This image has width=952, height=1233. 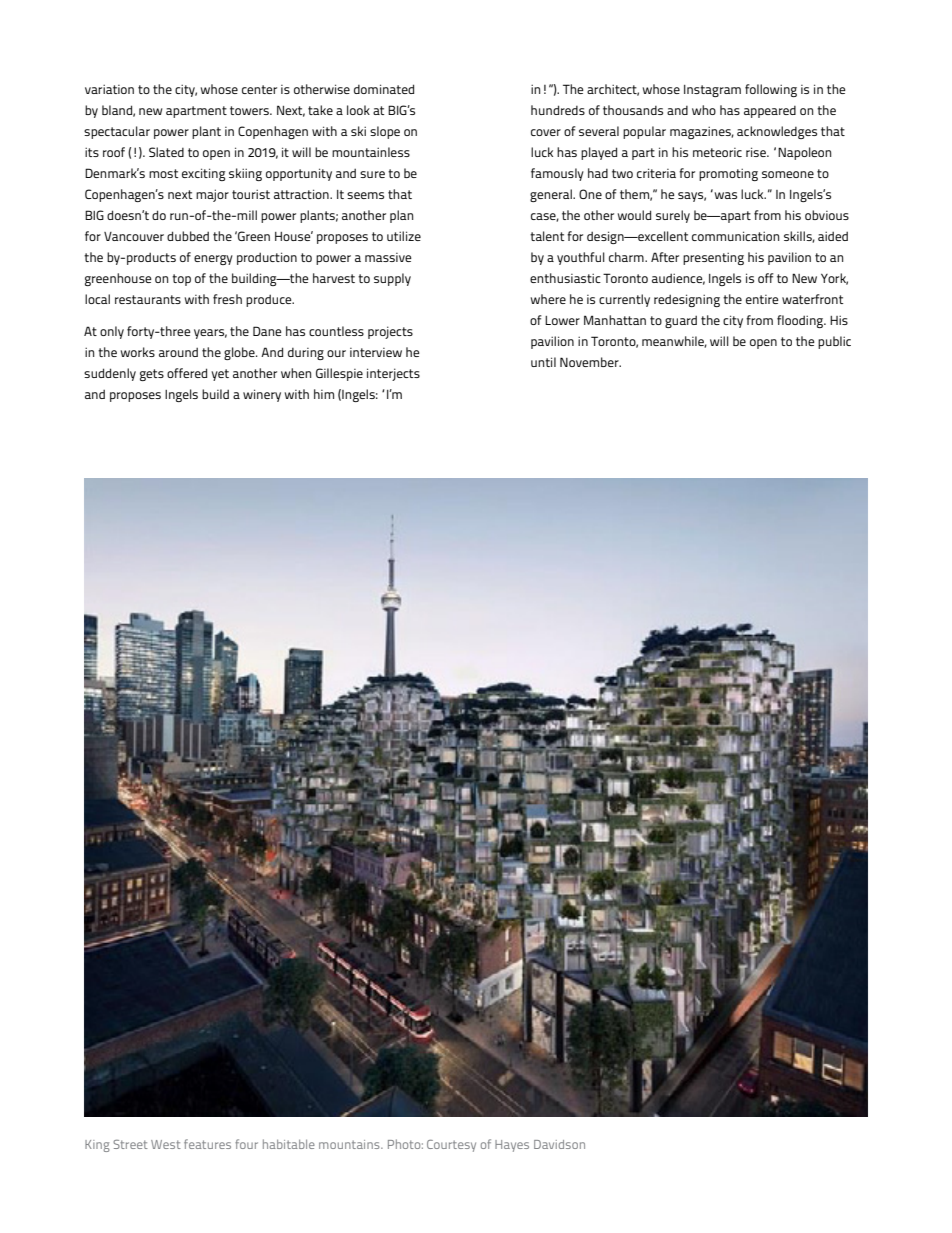 I want to click on yet, so click(x=220, y=375).
